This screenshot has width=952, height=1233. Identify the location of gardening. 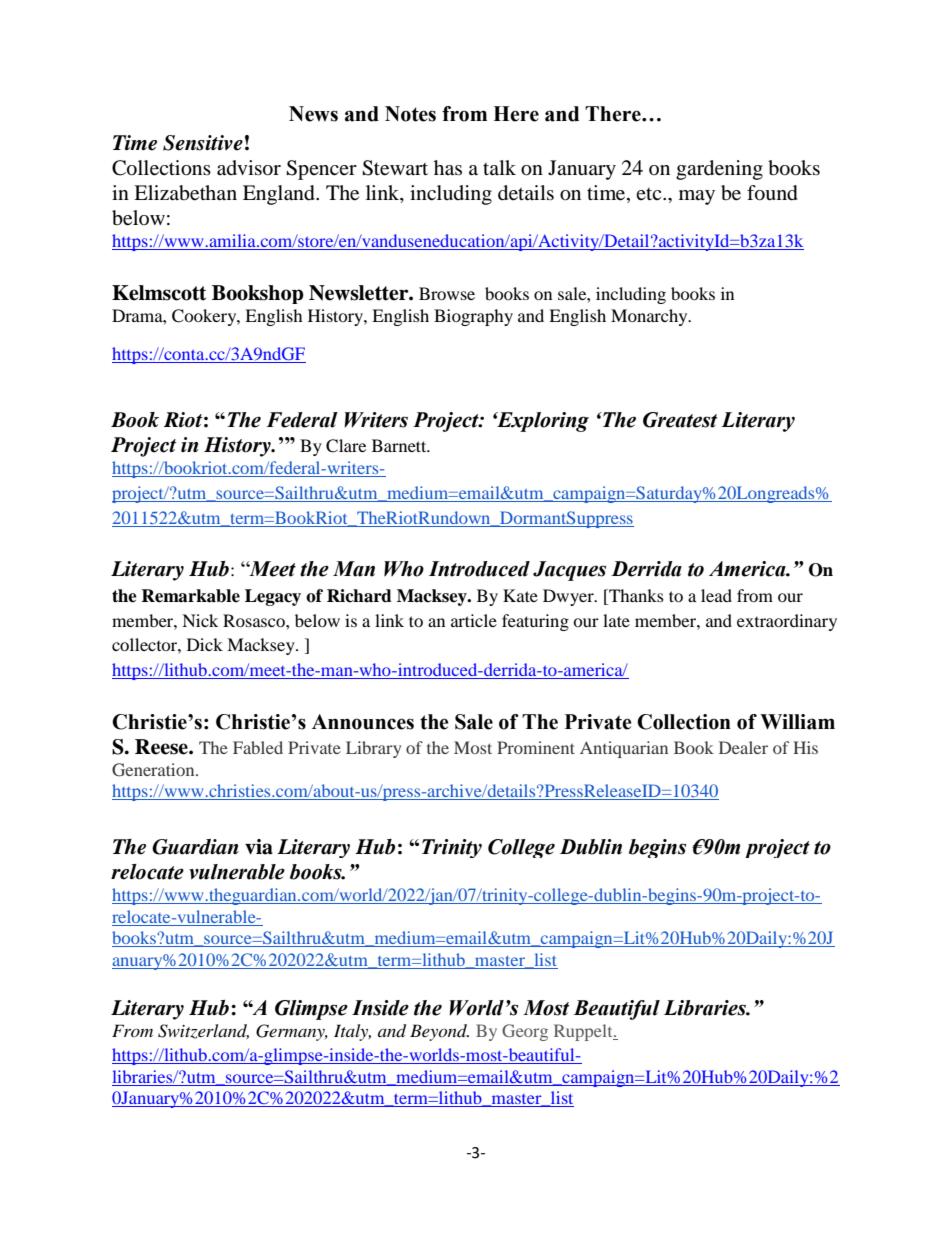
(719, 170).
